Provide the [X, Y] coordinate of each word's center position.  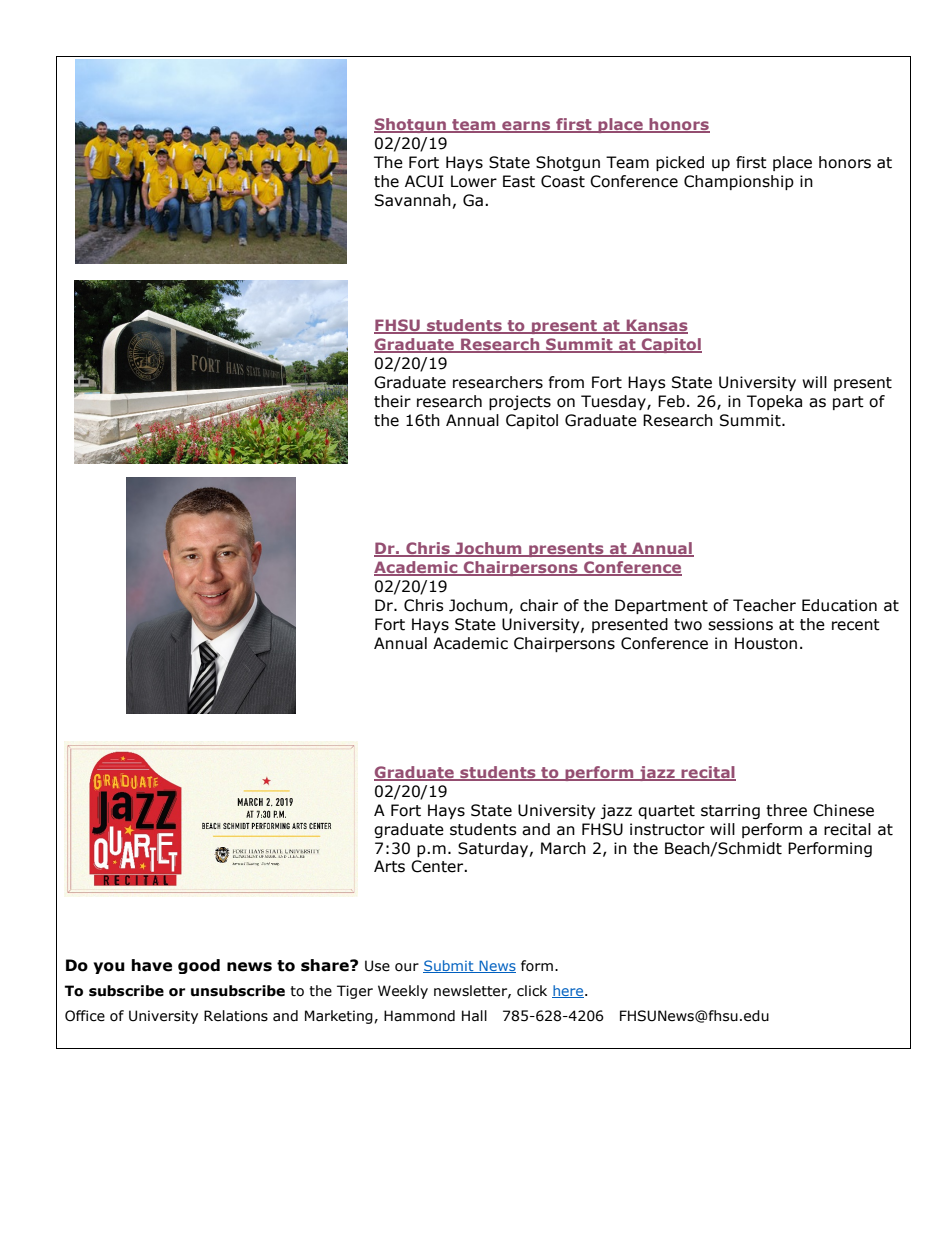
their [392, 401]
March [563, 848]
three [786, 810]
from [566, 382]
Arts [389, 866]
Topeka [774, 402]
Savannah [413, 200]
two [688, 625]
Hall [474, 1016]
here [569, 991]
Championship [739, 182]
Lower [474, 181]
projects [520, 402]
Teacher [764, 605]
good [199, 966]
